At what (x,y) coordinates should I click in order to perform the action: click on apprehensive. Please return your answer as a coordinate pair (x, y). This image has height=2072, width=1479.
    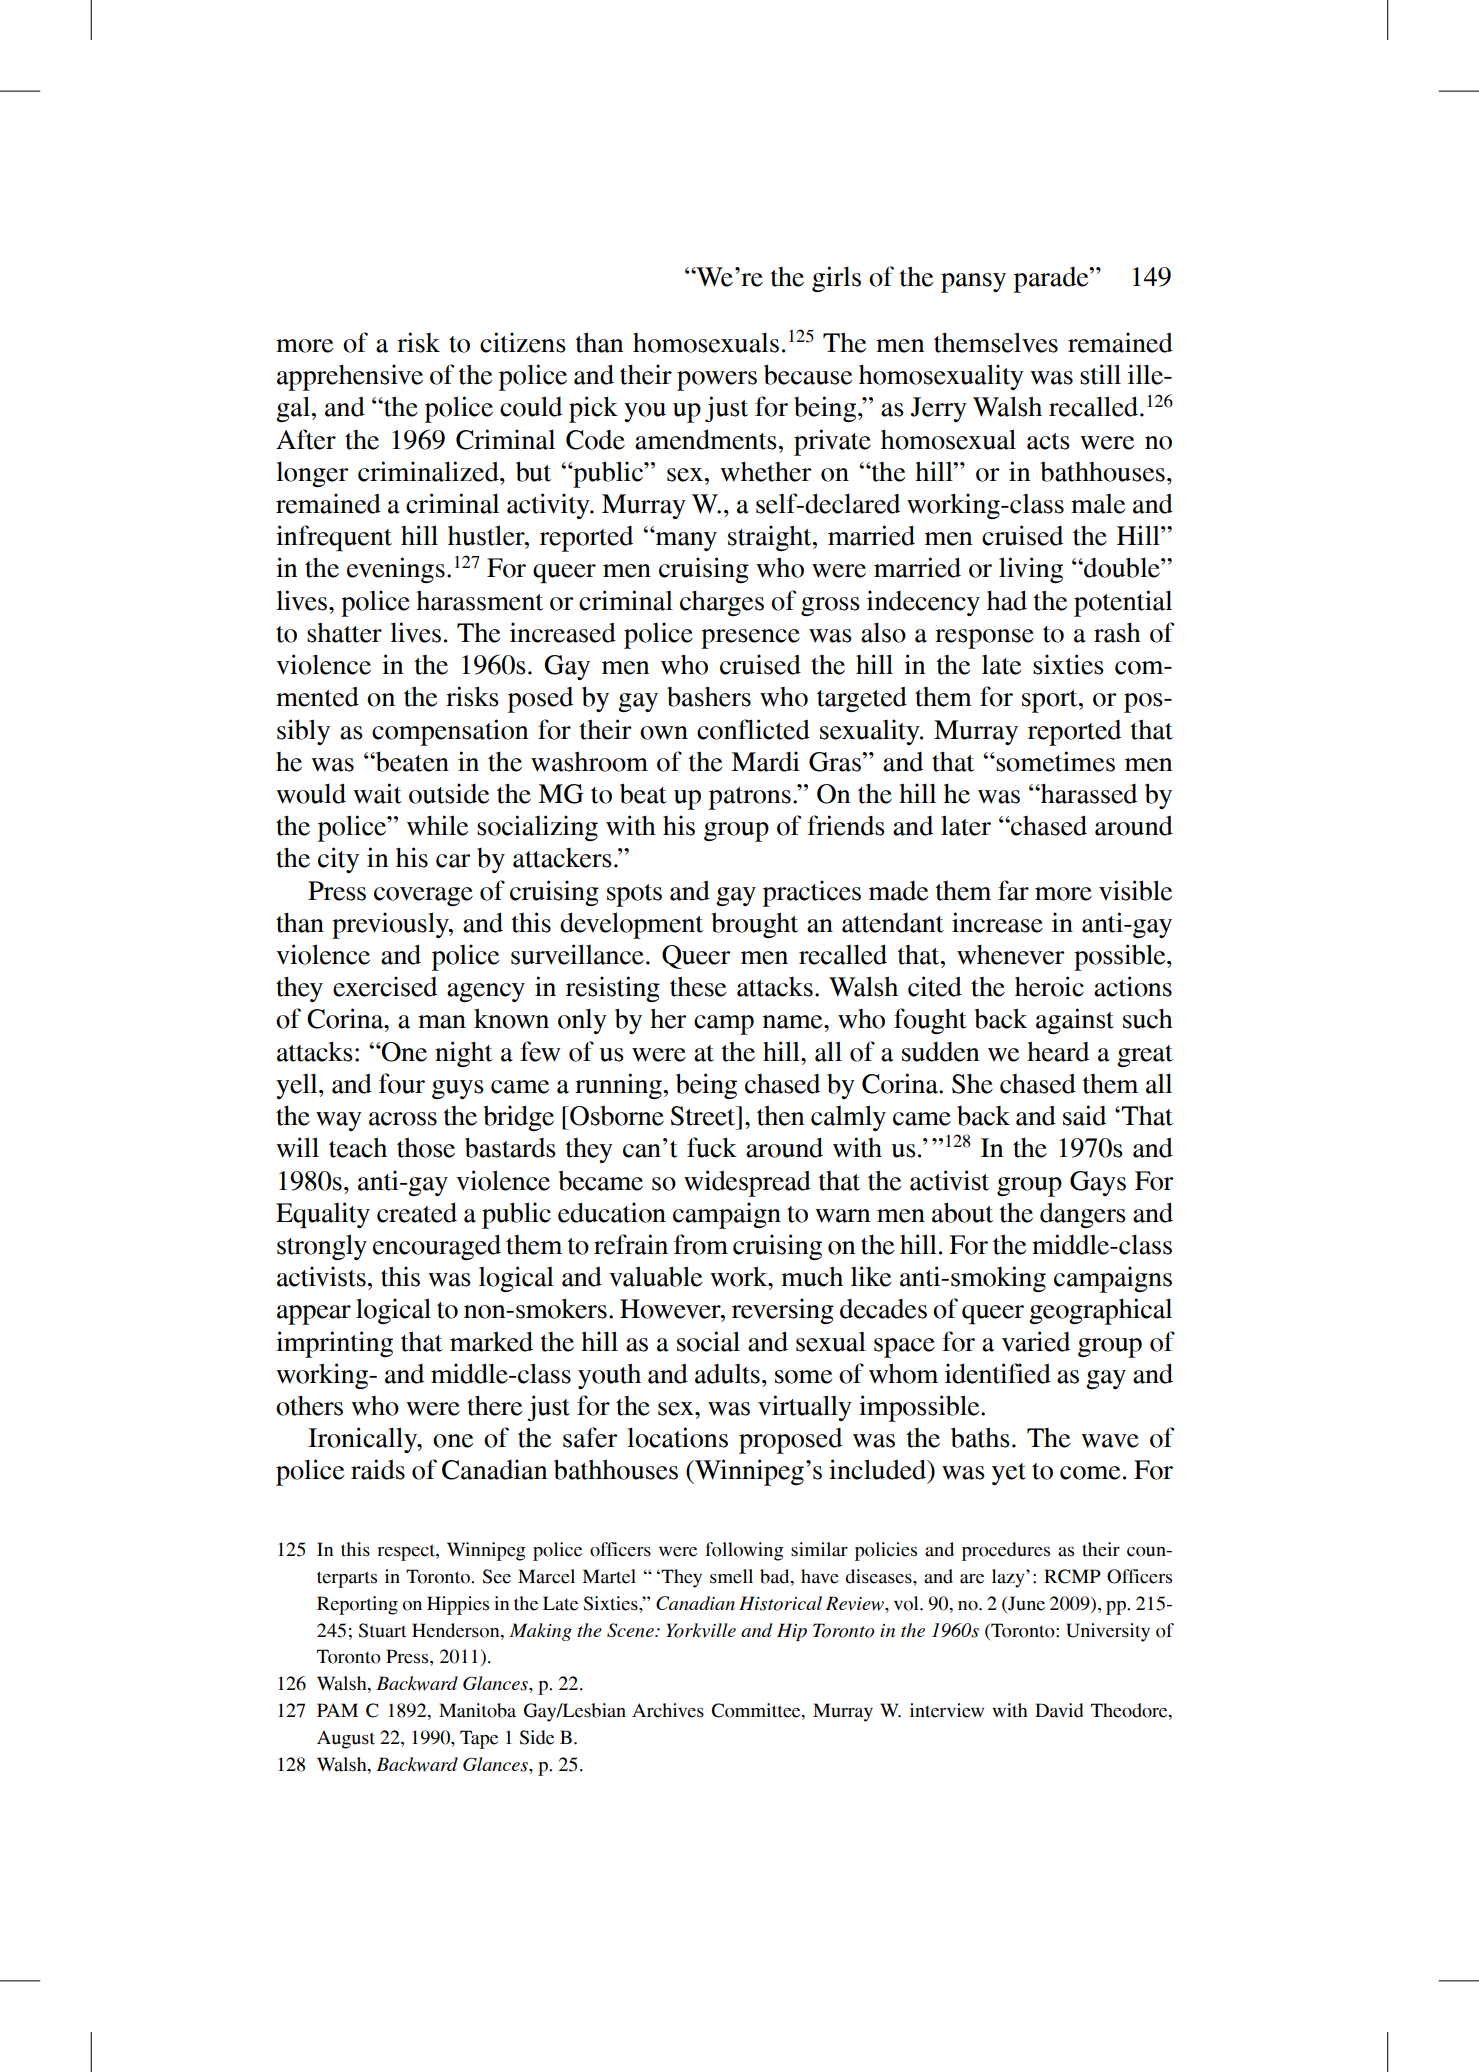
    Looking at the image, I should click on (350, 377).
